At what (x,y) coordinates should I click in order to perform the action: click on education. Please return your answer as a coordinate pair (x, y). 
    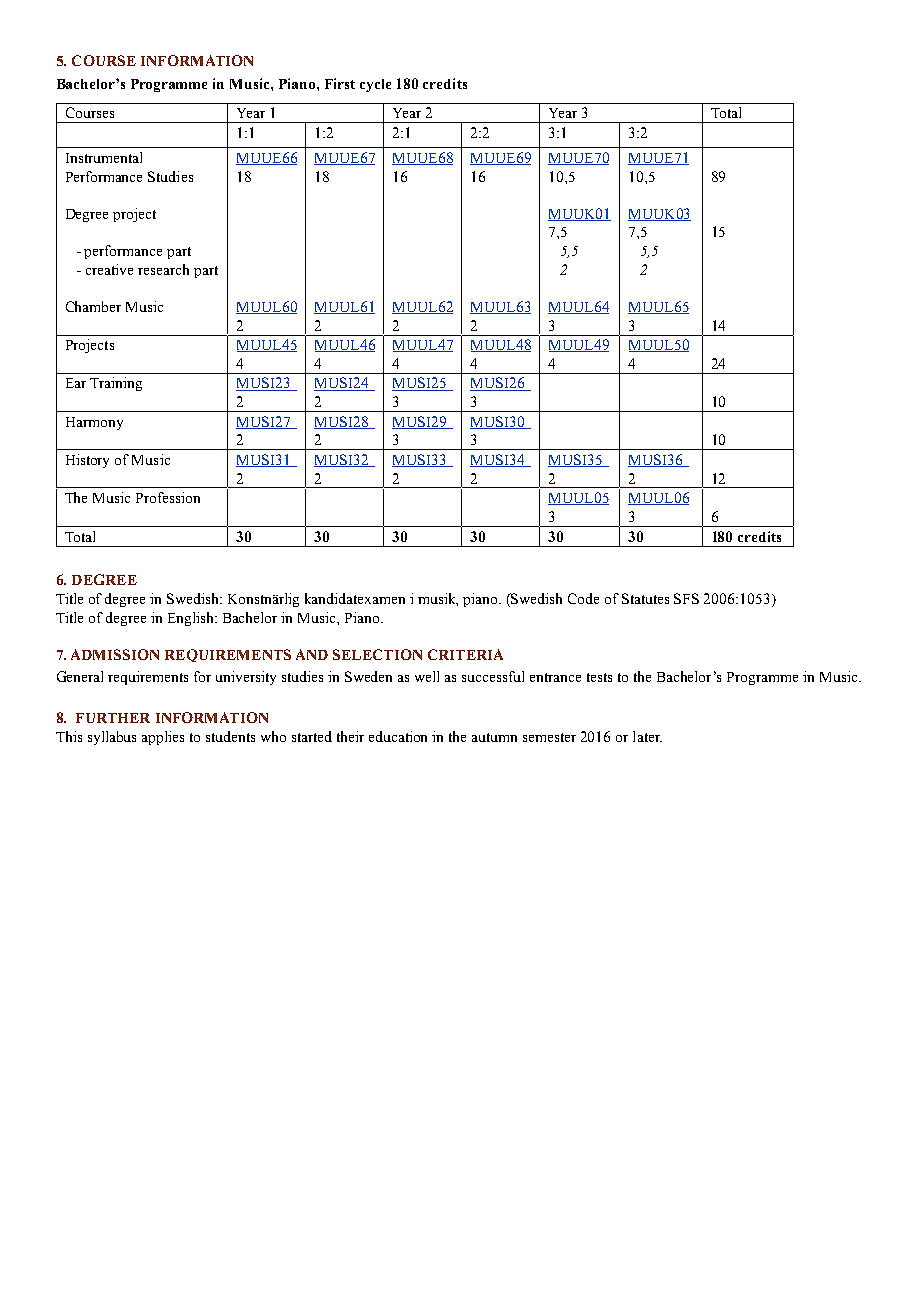
    Looking at the image, I should click on (398, 736).
